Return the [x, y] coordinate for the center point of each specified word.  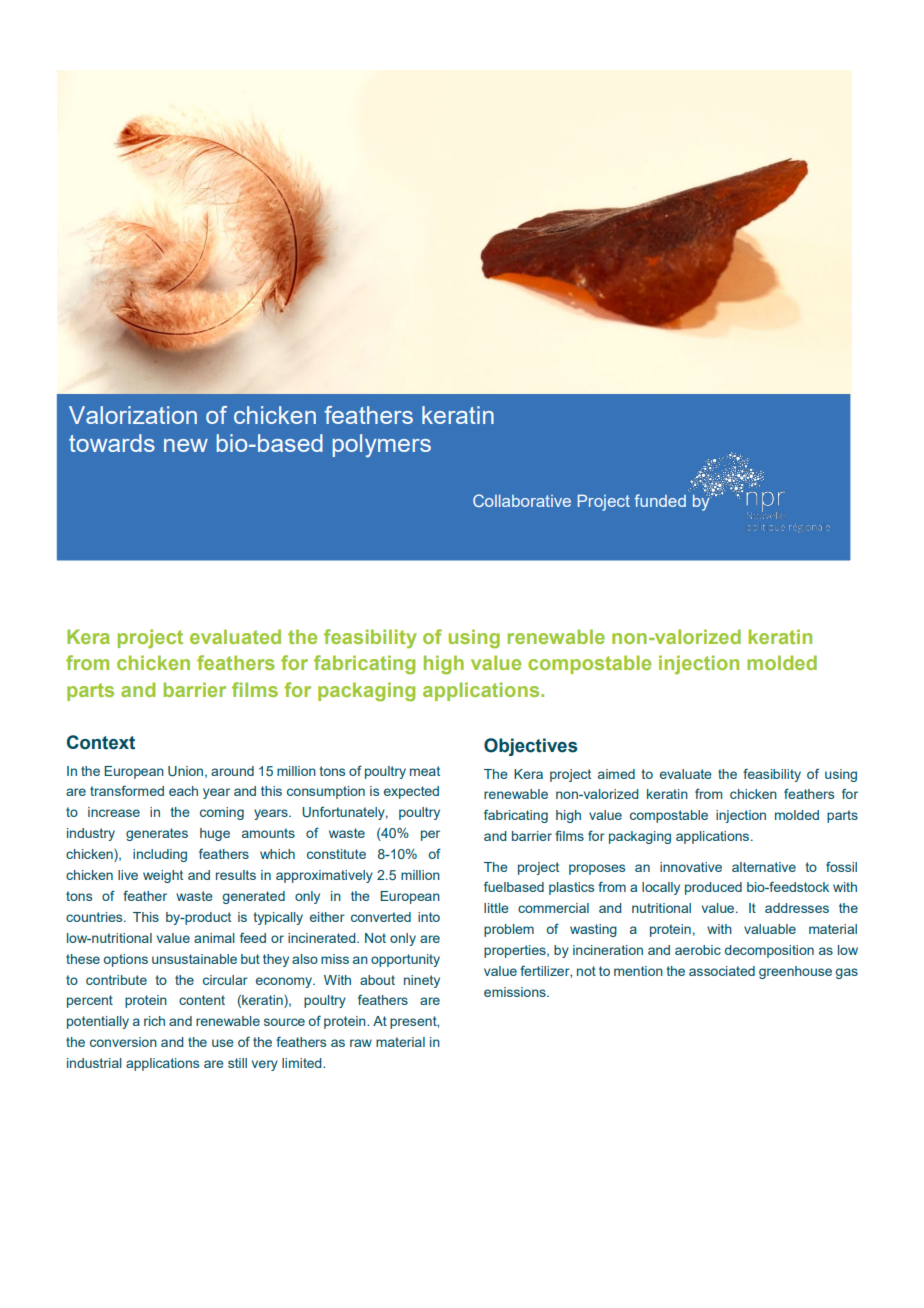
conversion [123, 1042]
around [232, 771]
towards [112, 443]
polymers [382, 446]
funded [660, 500]
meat [425, 771]
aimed [616, 774]
